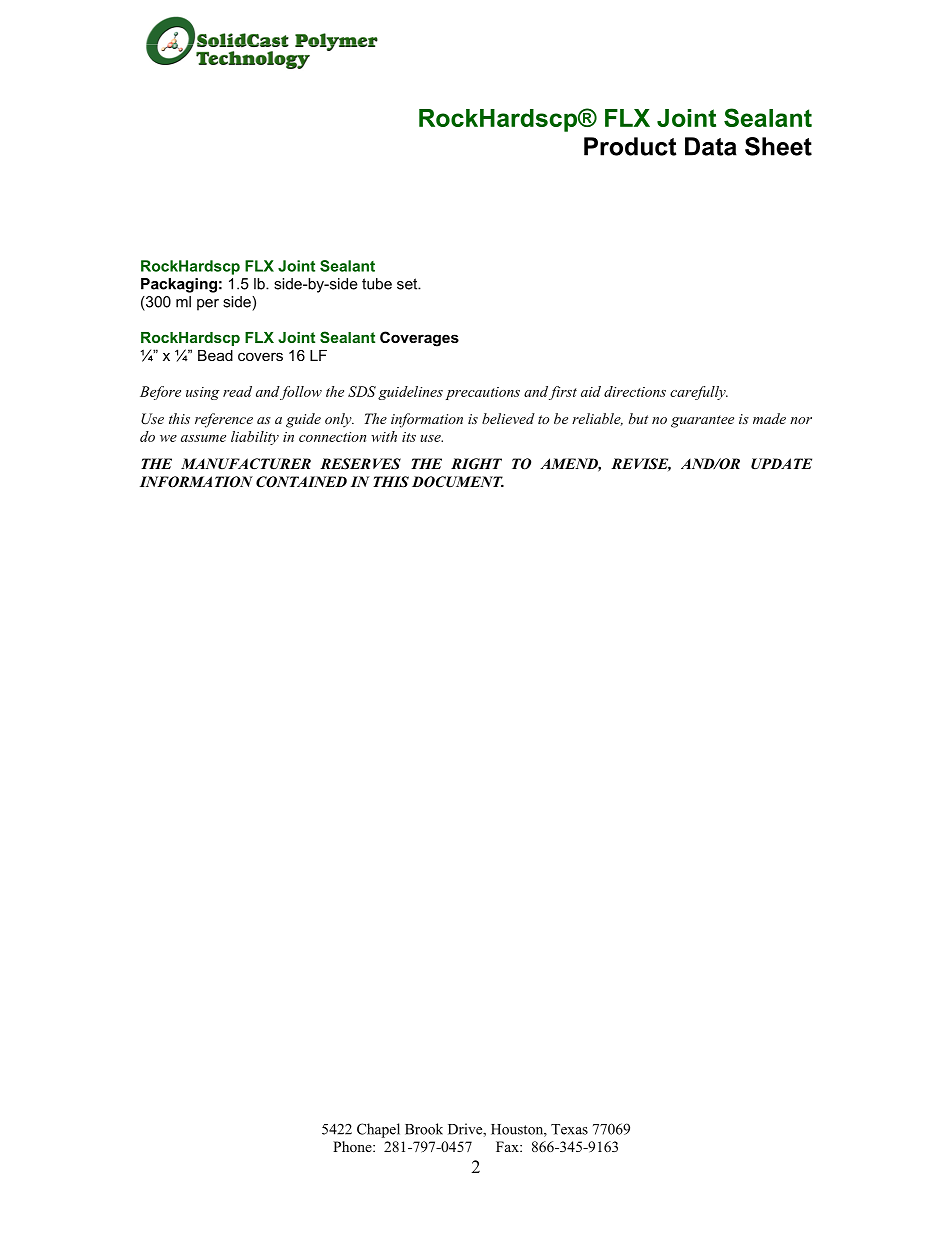 The width and height of the screenshot is (952, 1233). What do you see at coordinates (353, 1146) in the screenshot?
I see `Phone` at bounding box center [353, 1146].
